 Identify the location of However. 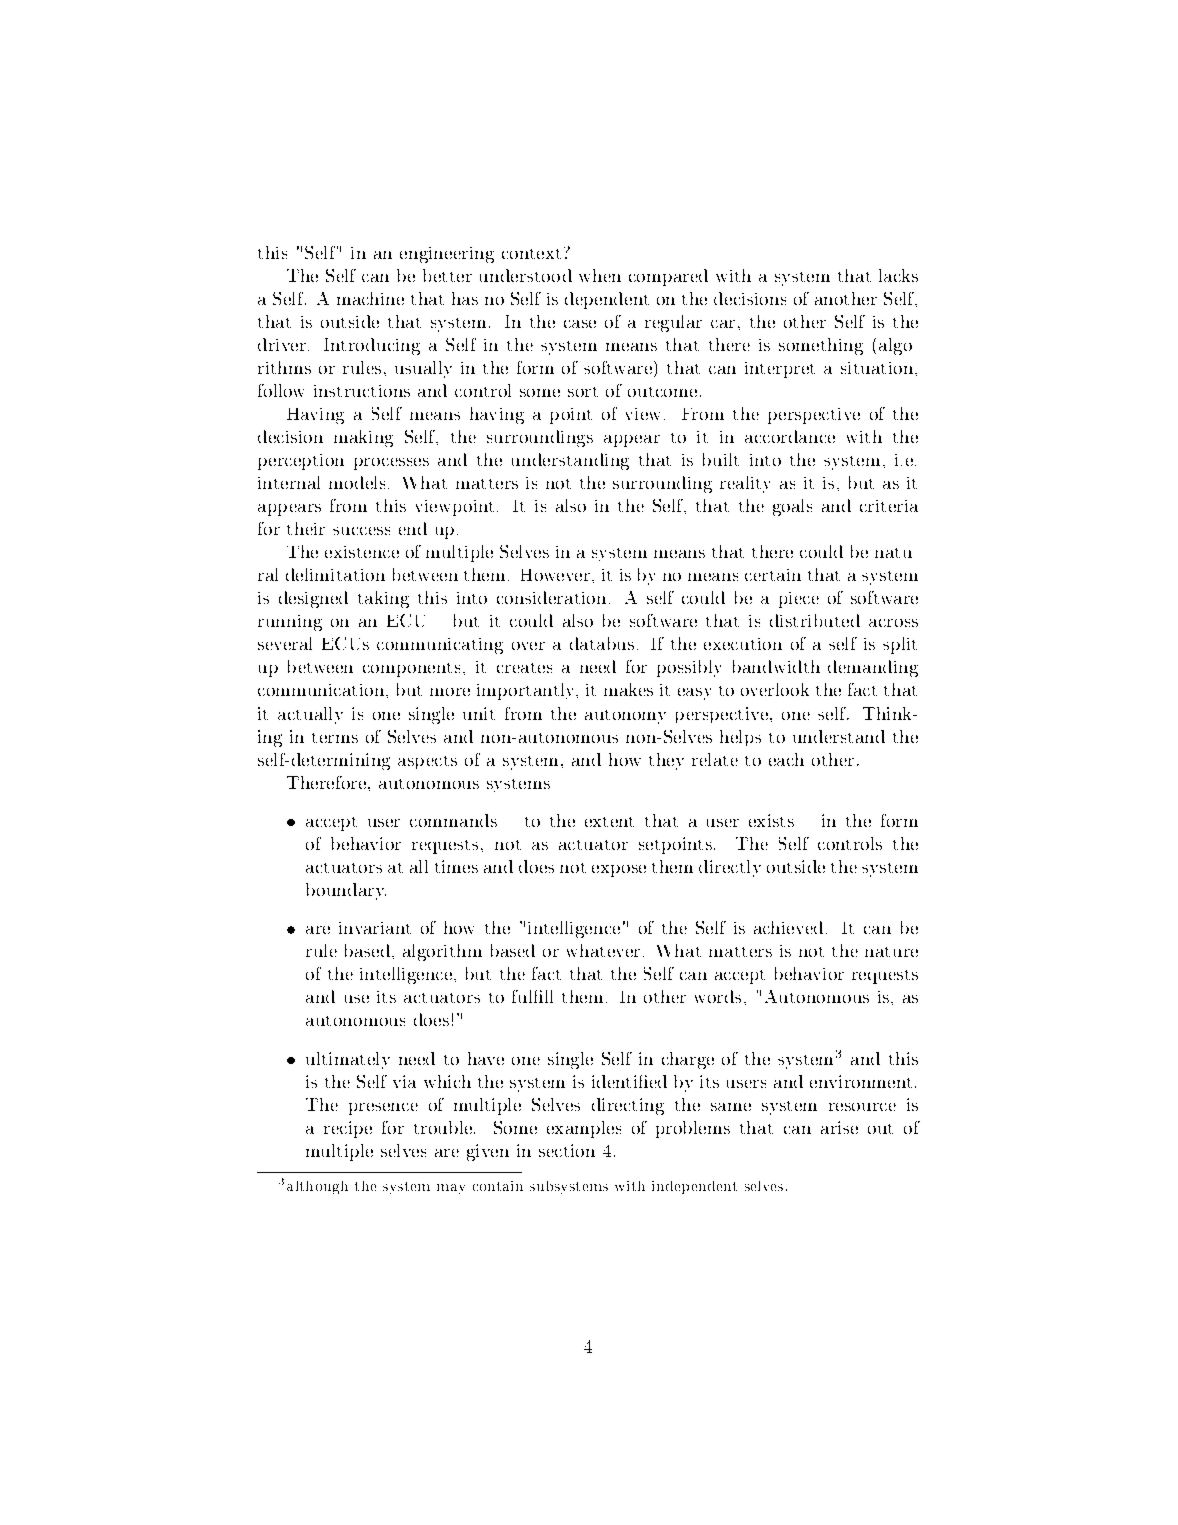
(557, 575).
